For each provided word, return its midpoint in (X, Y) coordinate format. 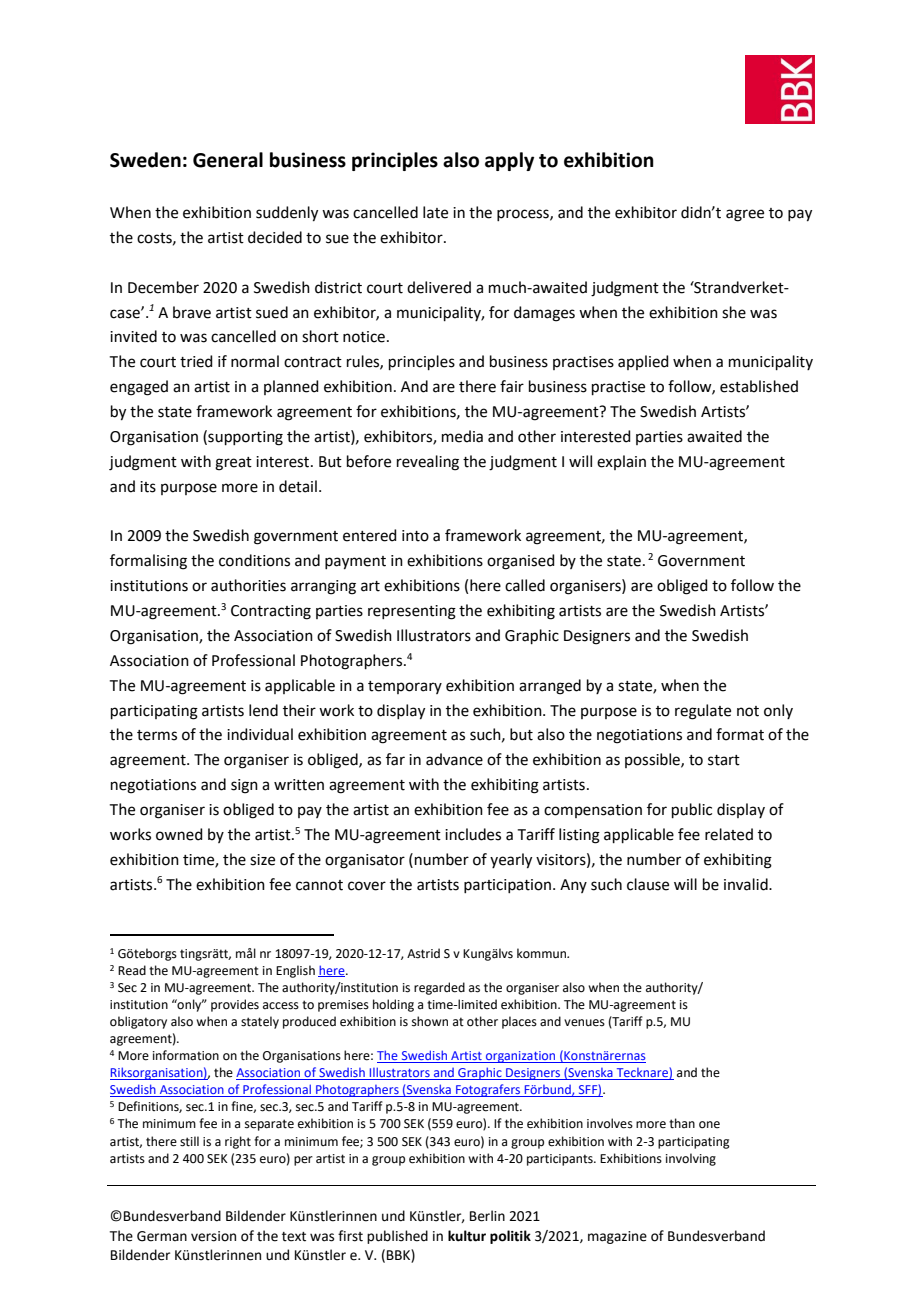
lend (263, 710)
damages (544, 314)
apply (509, 161)
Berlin (487, 1216)
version (213, 1236)
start (724, 760)
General (228, 160)
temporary (405, 687)
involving (691, 1159)
